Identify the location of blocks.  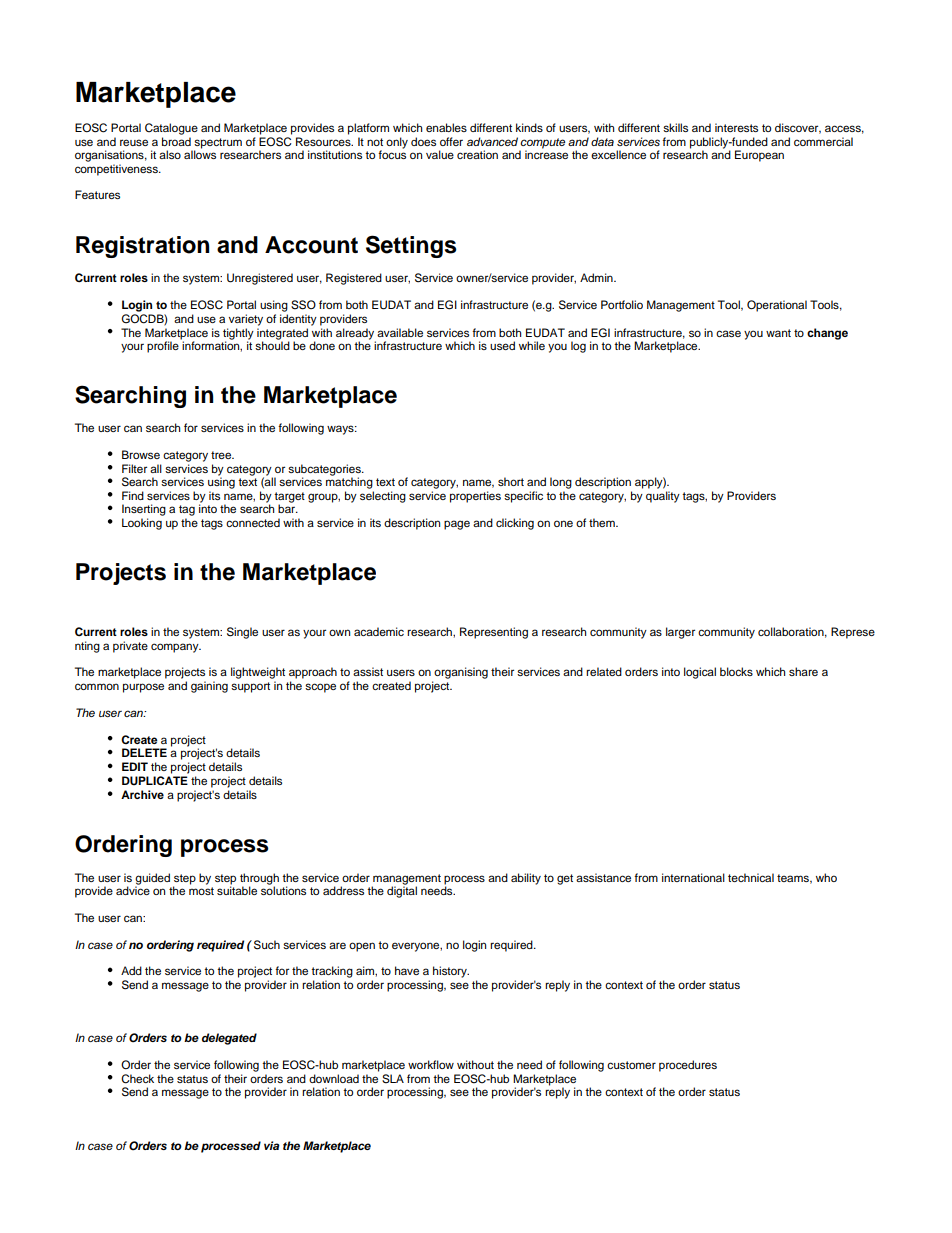
(736, 671).
